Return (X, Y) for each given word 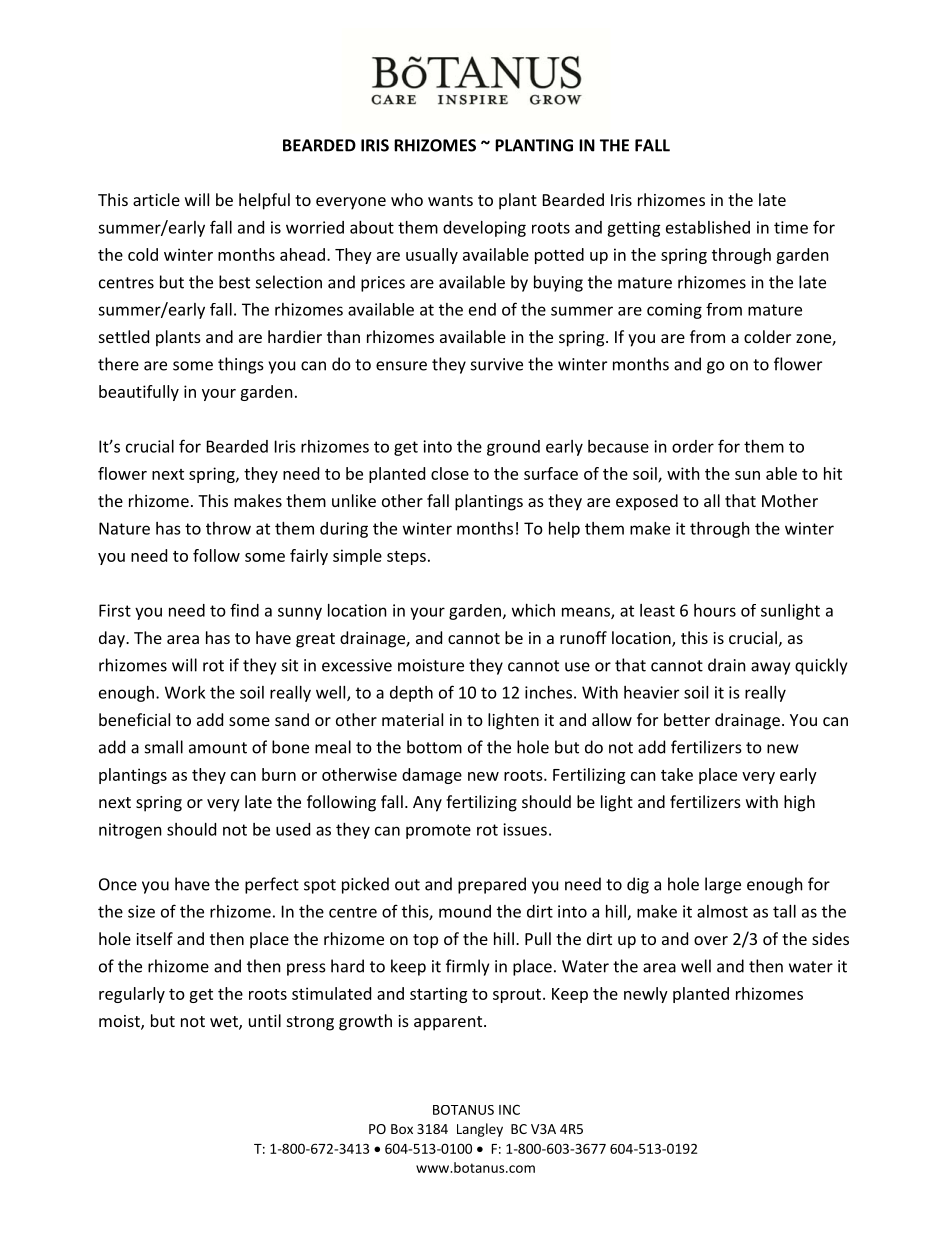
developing (484, 229)
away (770, 668)
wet (225, 1023)
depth (411, 694)
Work (185, 692)
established (708, 227)
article (156, 199)
